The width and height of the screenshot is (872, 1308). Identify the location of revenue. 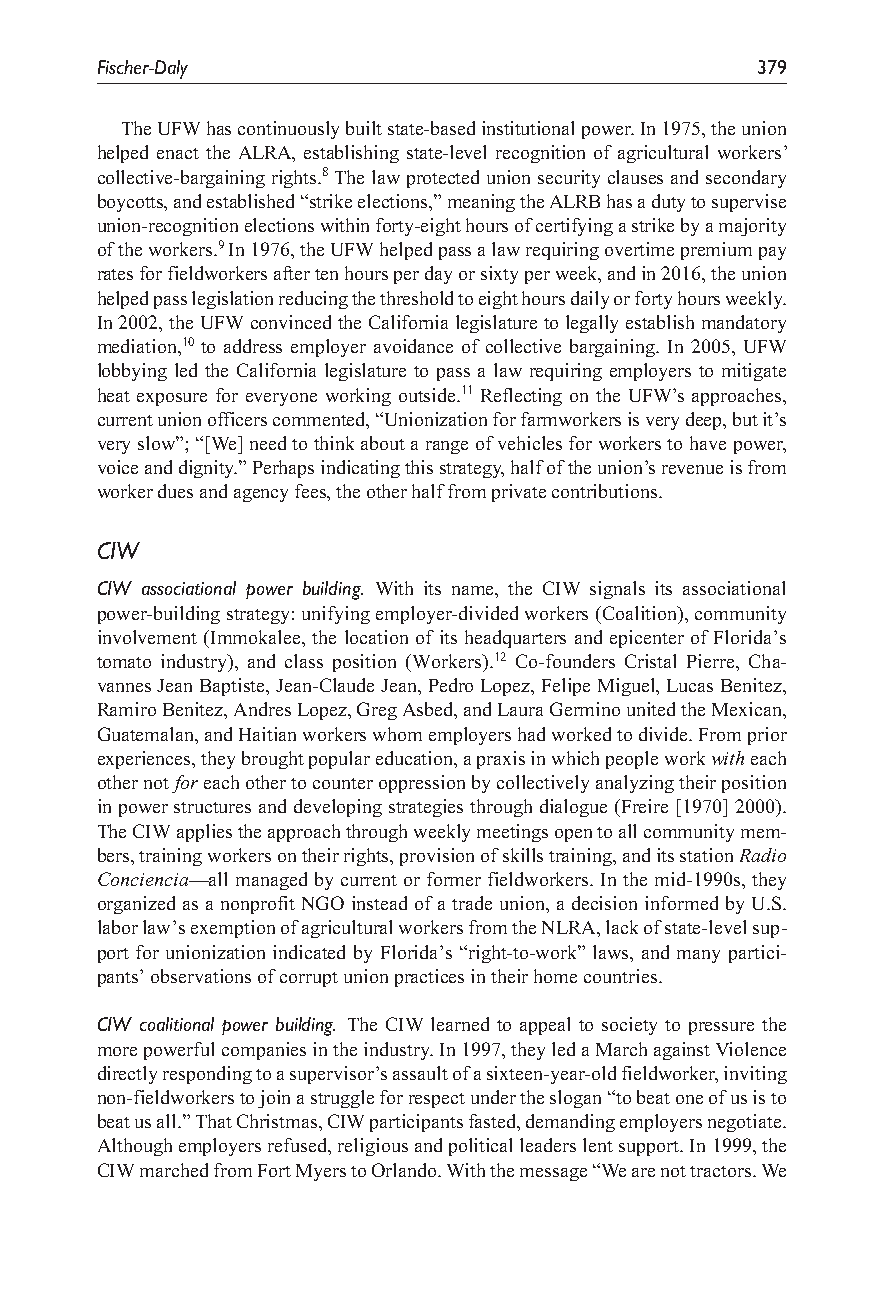
(692, 469).
